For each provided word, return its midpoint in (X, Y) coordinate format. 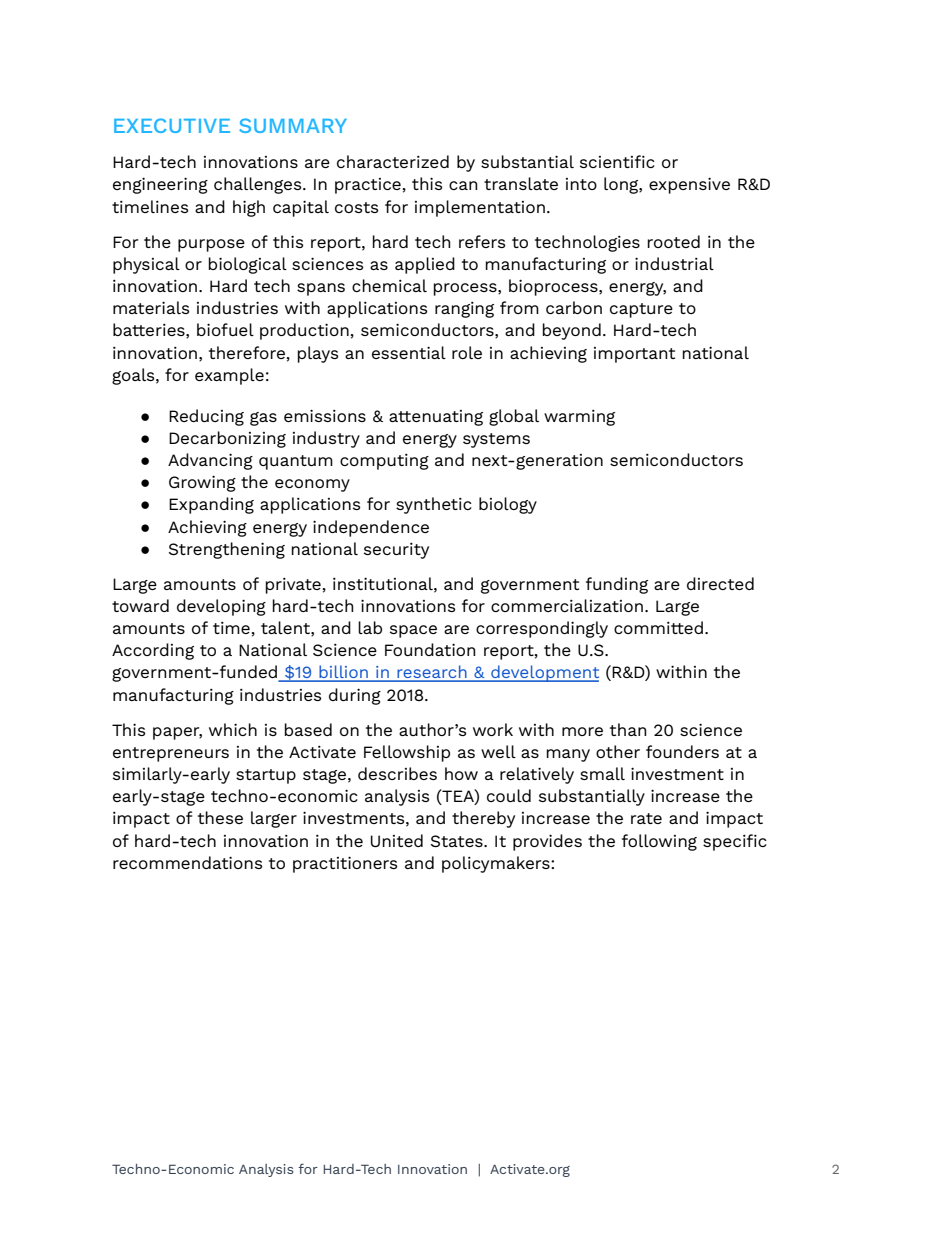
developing (221, 607)
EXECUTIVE (172, 125)
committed (658, 627)
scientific (617, 161)
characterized (393, 161)
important (634, 355)
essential (409, 352)
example (229, 376)
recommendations (187, 862)
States (458, 841)
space (413, 631)
